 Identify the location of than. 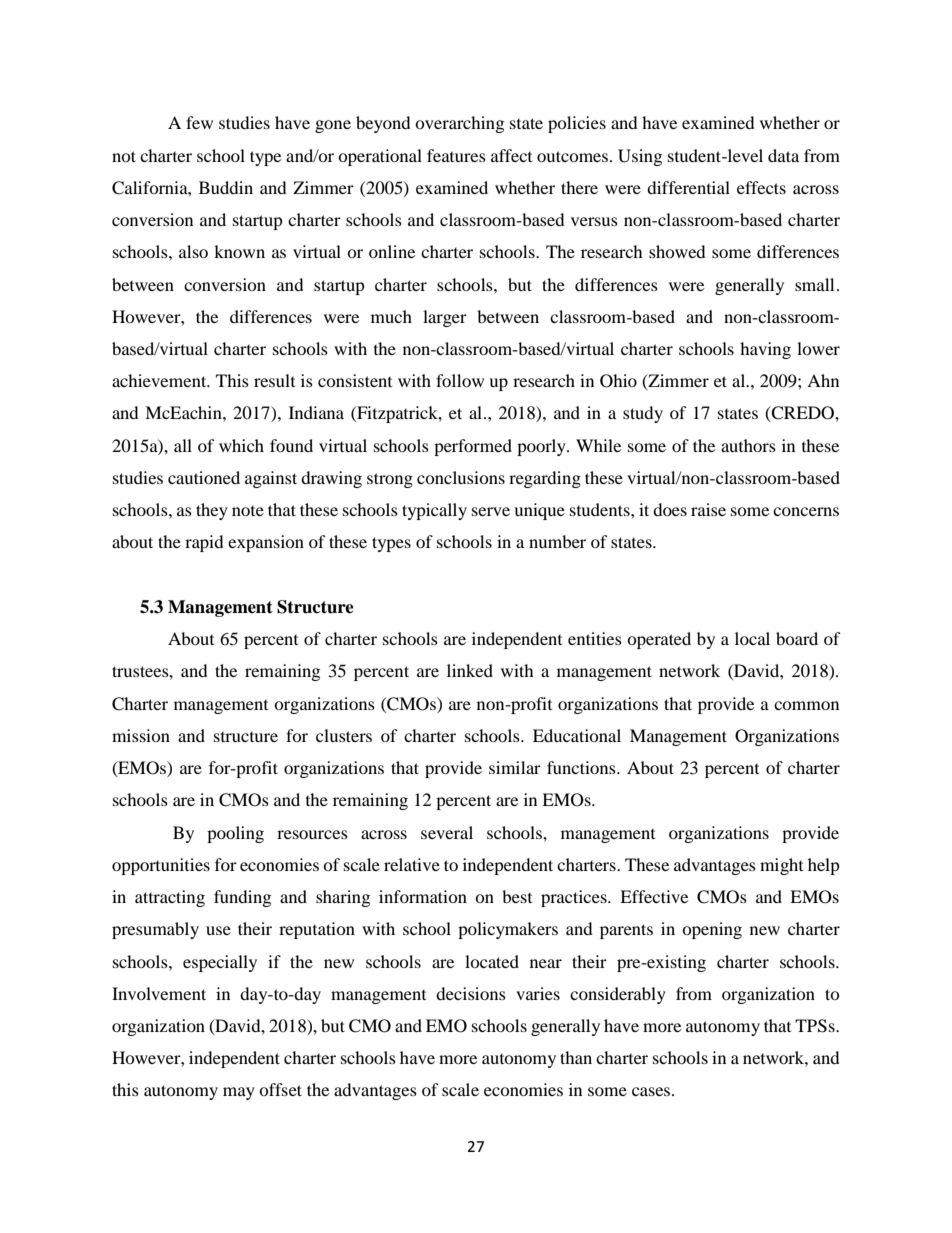
(576, 1057).
